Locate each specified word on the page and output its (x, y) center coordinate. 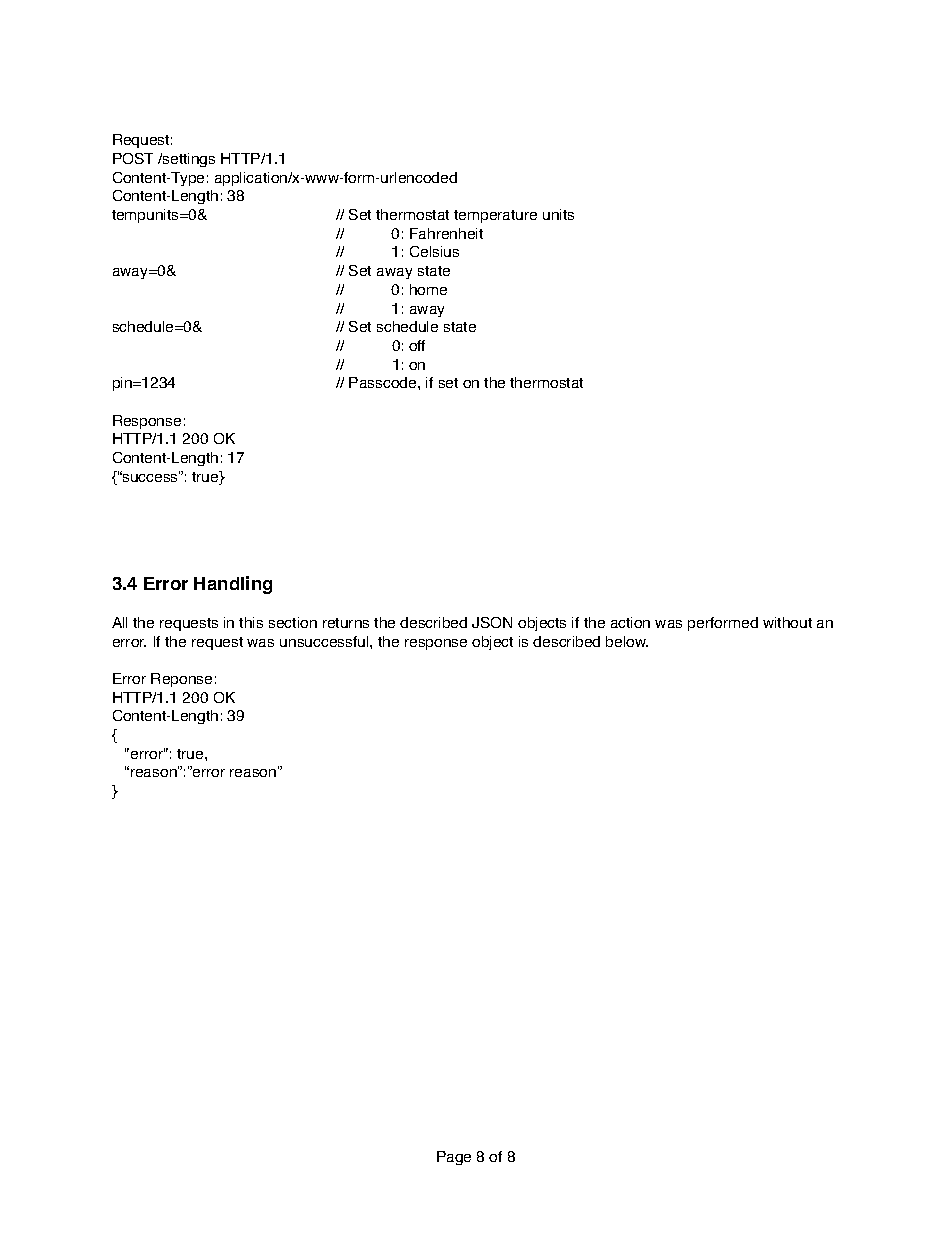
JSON (492, 622)
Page (454, 1158)
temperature (495, 216)
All (119, 622)
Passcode (384, 382)
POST (133, 158)
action (630, 622)
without (787, 622)
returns (346, 623)
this (251, 622)
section (293, 622)
